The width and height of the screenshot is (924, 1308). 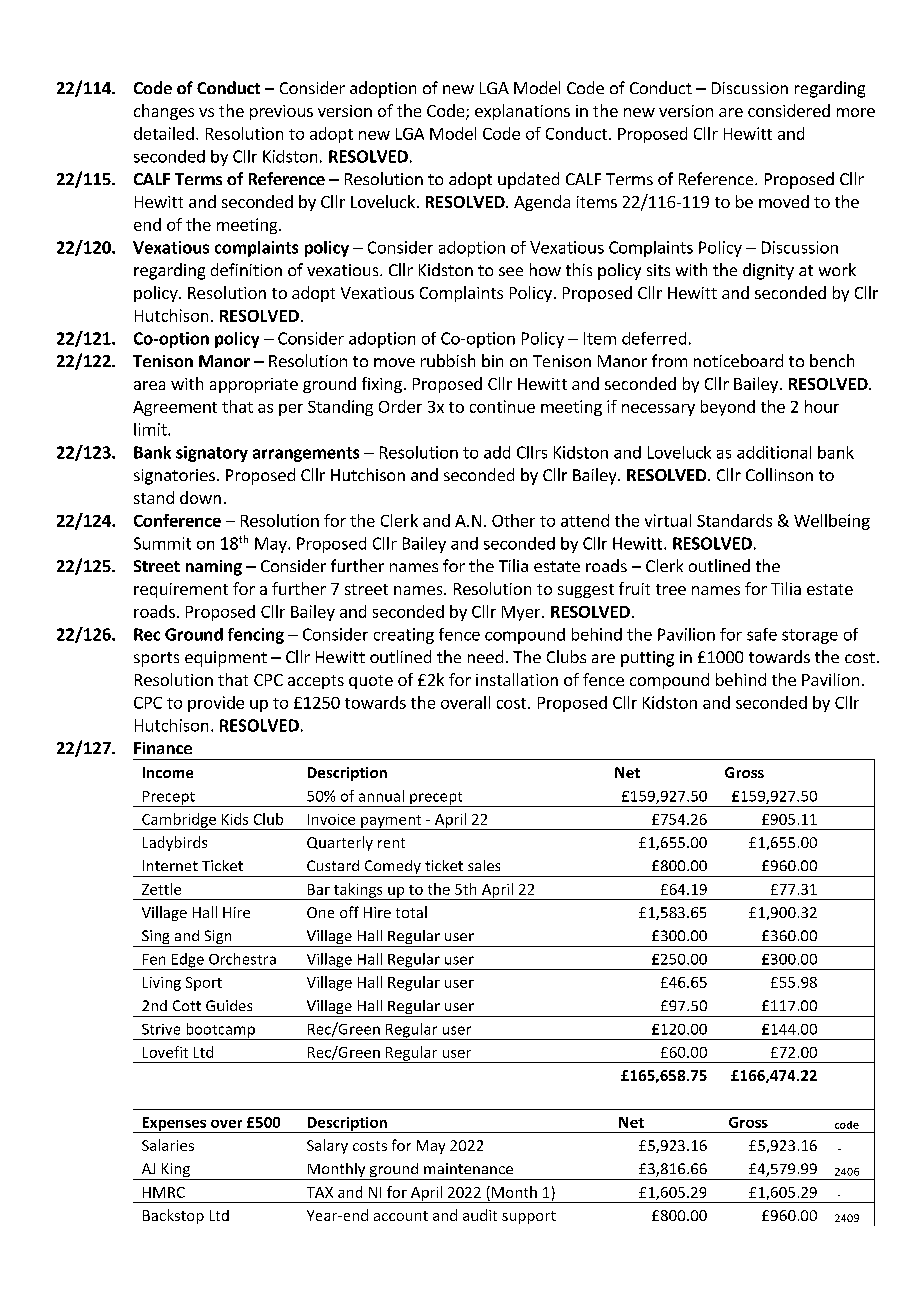 What do you see at coordinates (164, 1192) in the screenshot?
I see `HMRC` at bounding box center [164, 1192].
